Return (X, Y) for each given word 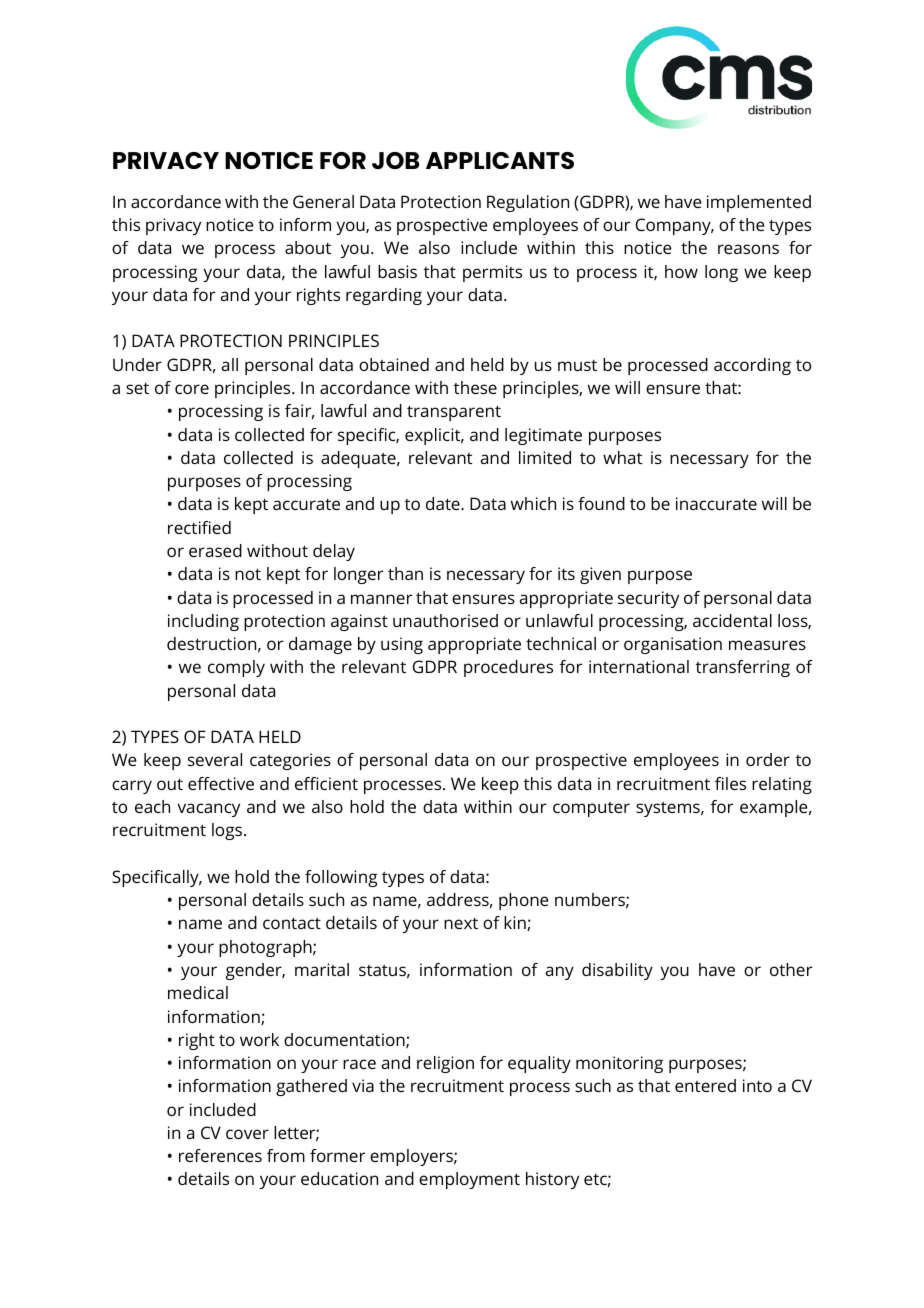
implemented (759, 203)
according (752, 366)
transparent (454, 413)
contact (292, 923)
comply (236, 668)
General (323, 201)
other (791, 969)
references (220, 1155)
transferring (743, 668)
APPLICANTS (500, 160)
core (192, 389)
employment (469, 1180)
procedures (508, 668)
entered (705, 1085)
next (461, 923)
